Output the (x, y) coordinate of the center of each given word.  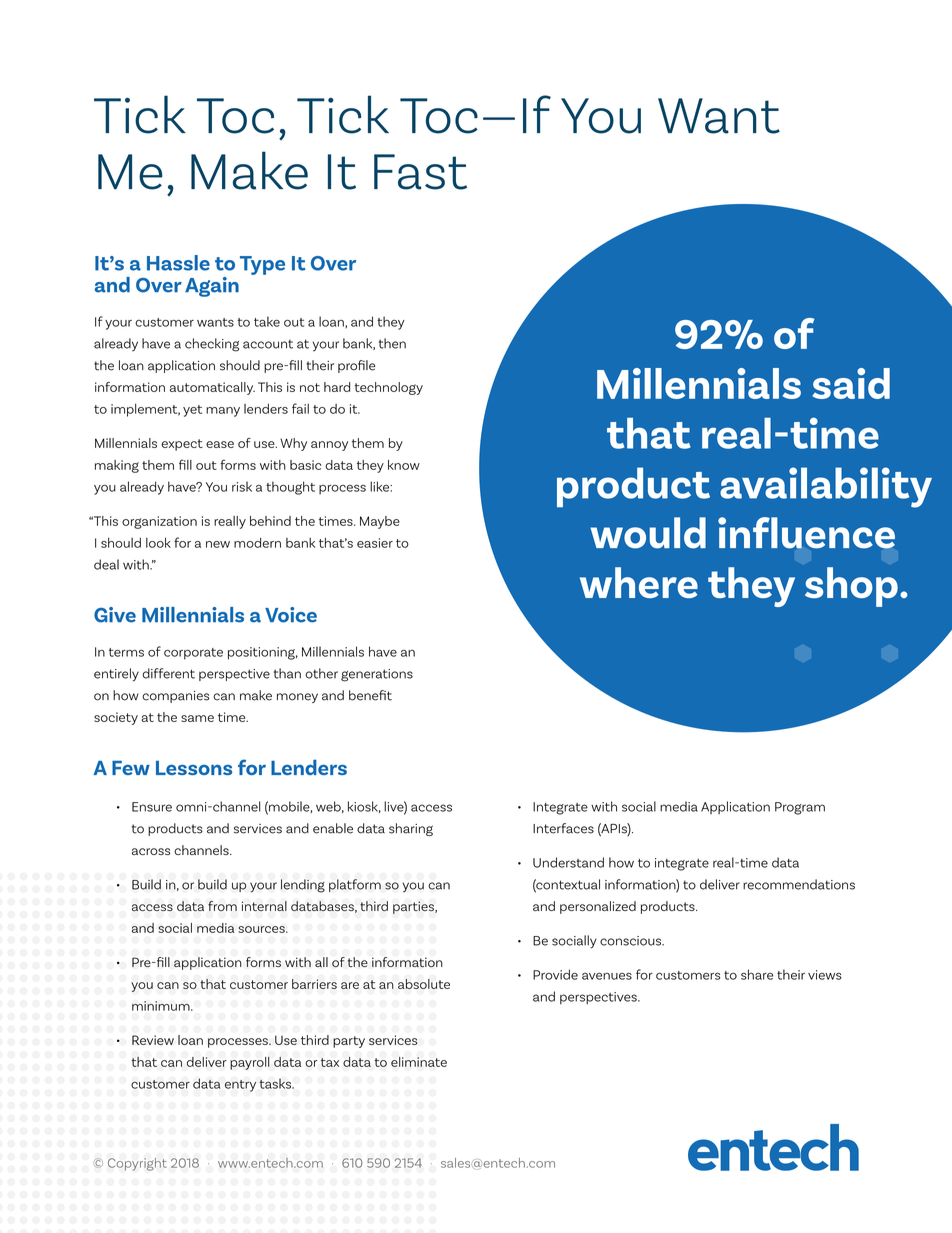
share (757, 974)
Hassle (178, 263)
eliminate (419, 1062)
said (851, 383)
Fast (420, 172)
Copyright (137, 1164)
